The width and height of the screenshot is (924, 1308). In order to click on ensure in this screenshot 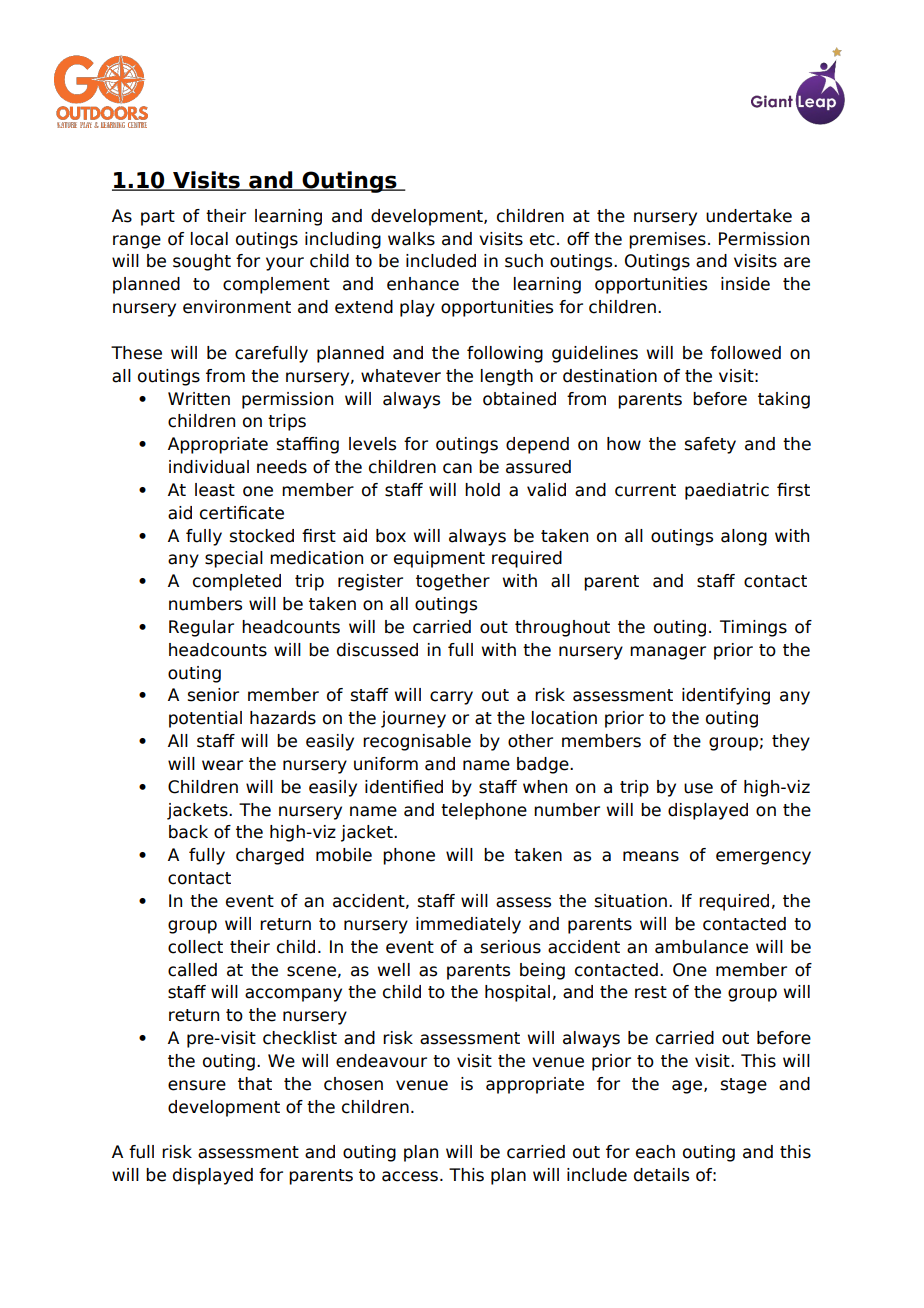, I will do `click(197, 1085)`.
